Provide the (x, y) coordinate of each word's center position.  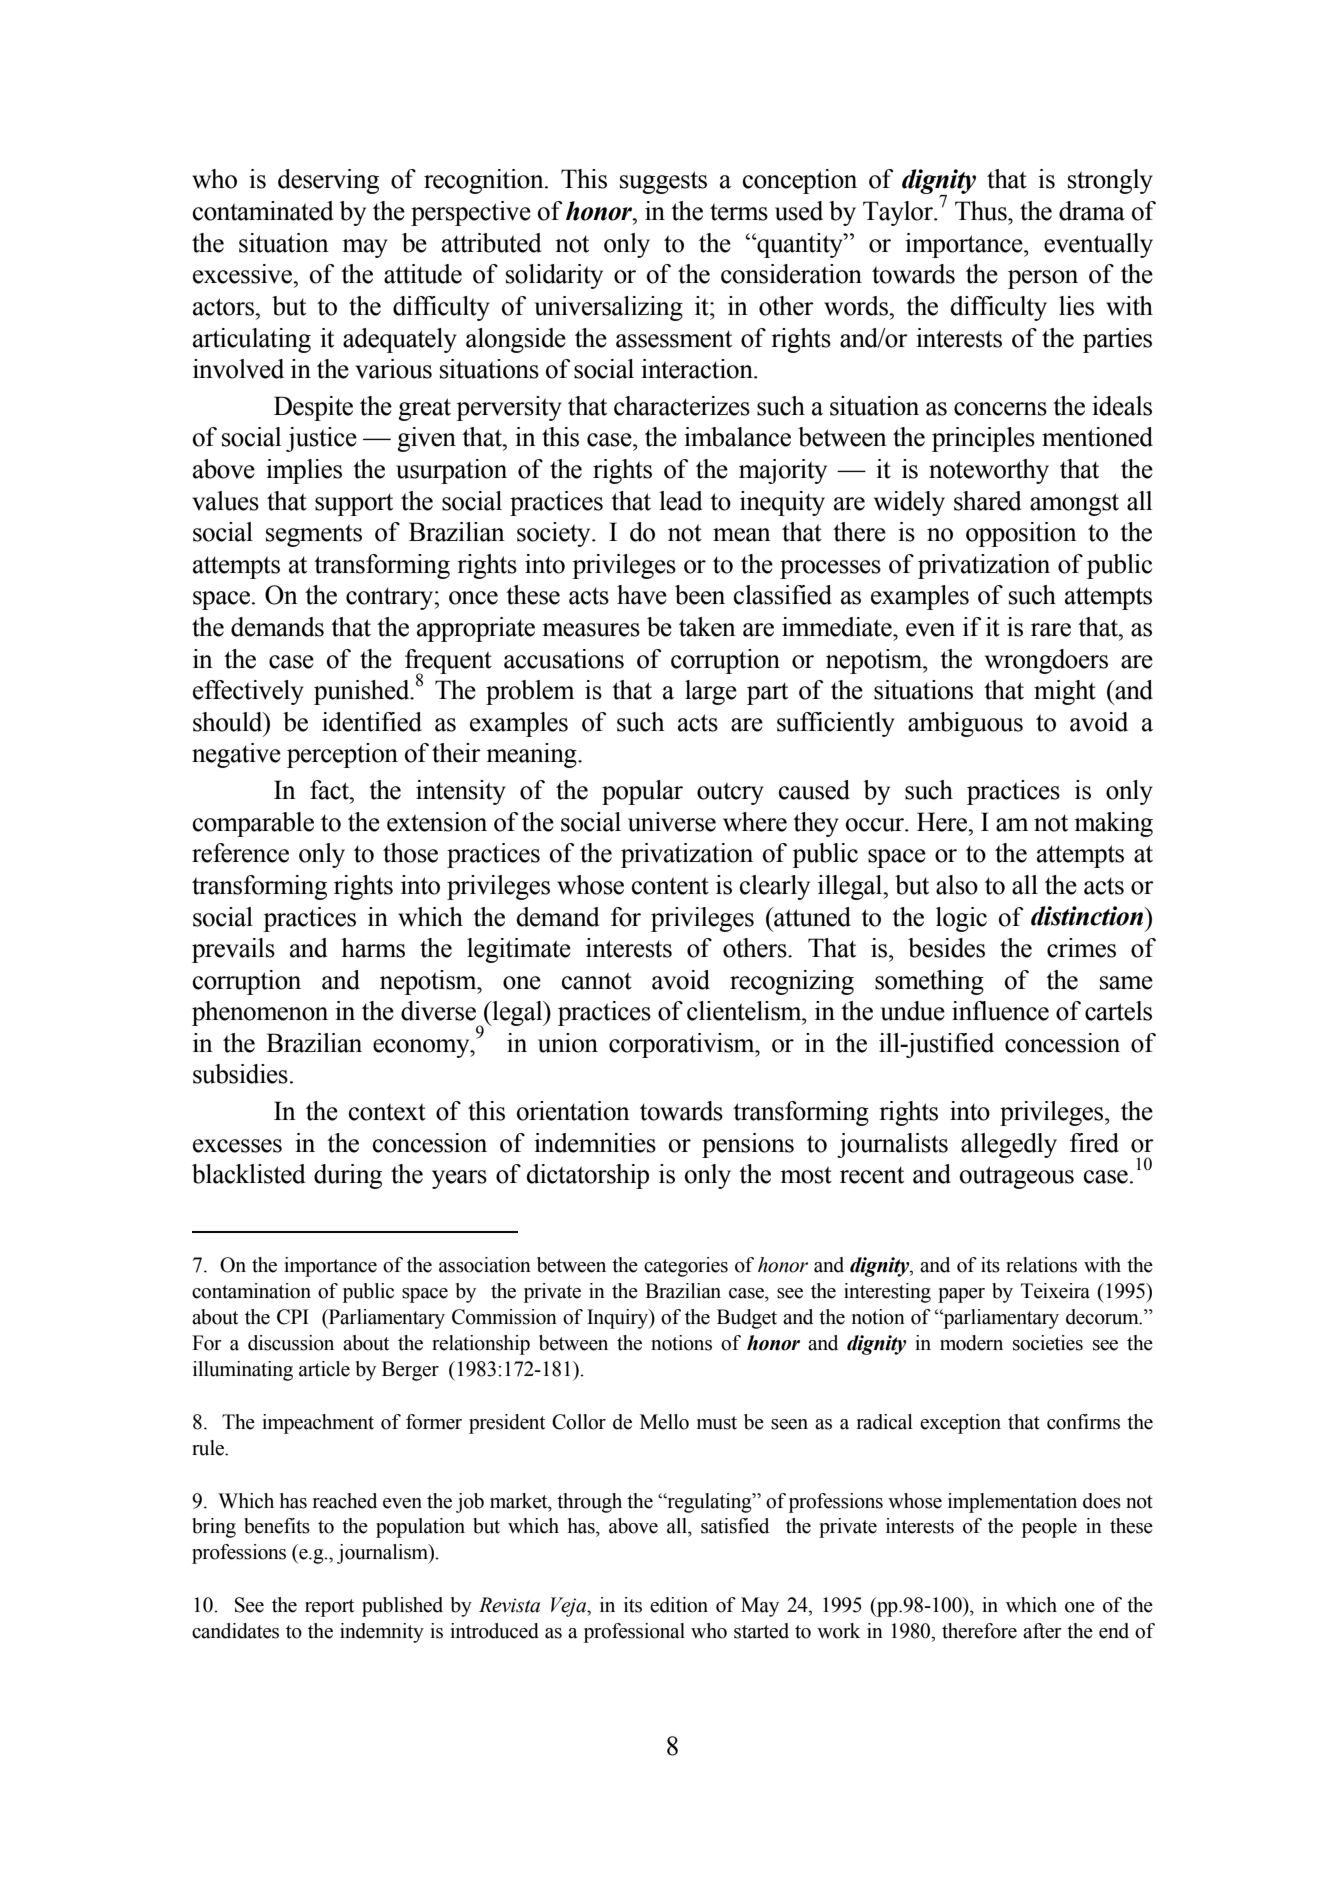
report (329, 1608)
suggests (663, 182)
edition (679, 1605)
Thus (982, 211)
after (1042, 1631)
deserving (328, 181)
